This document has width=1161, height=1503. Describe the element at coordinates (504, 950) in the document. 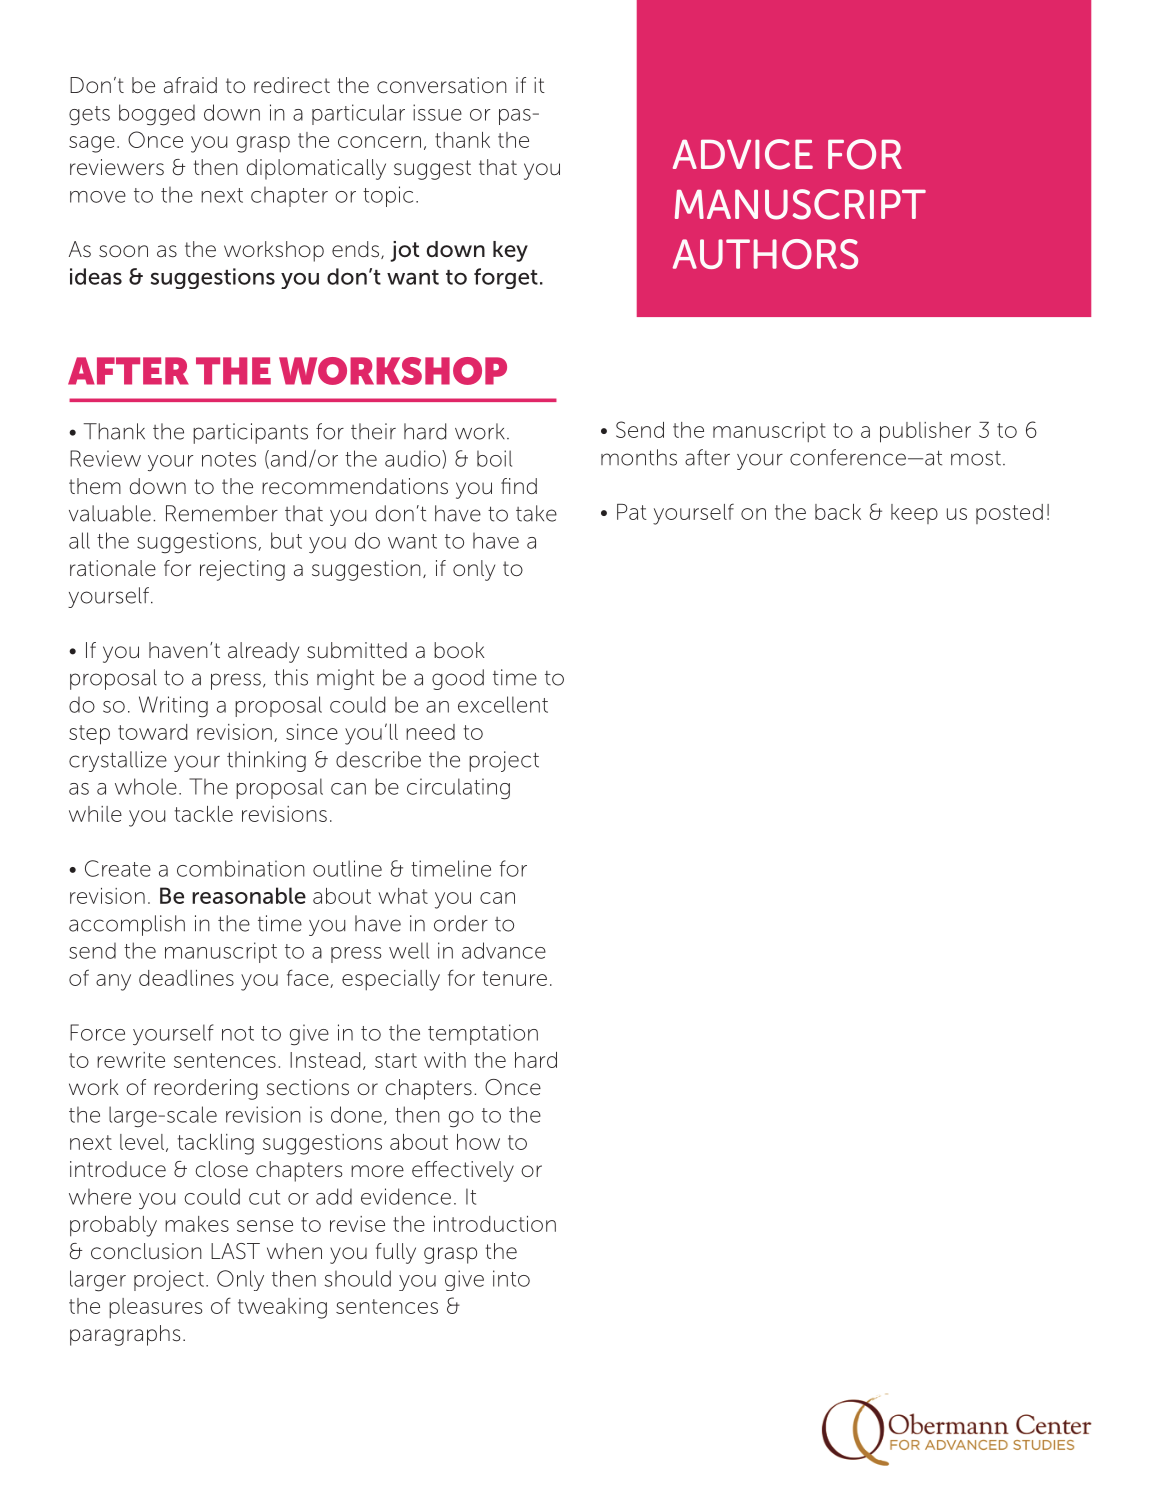

I see `advance` at that location.
